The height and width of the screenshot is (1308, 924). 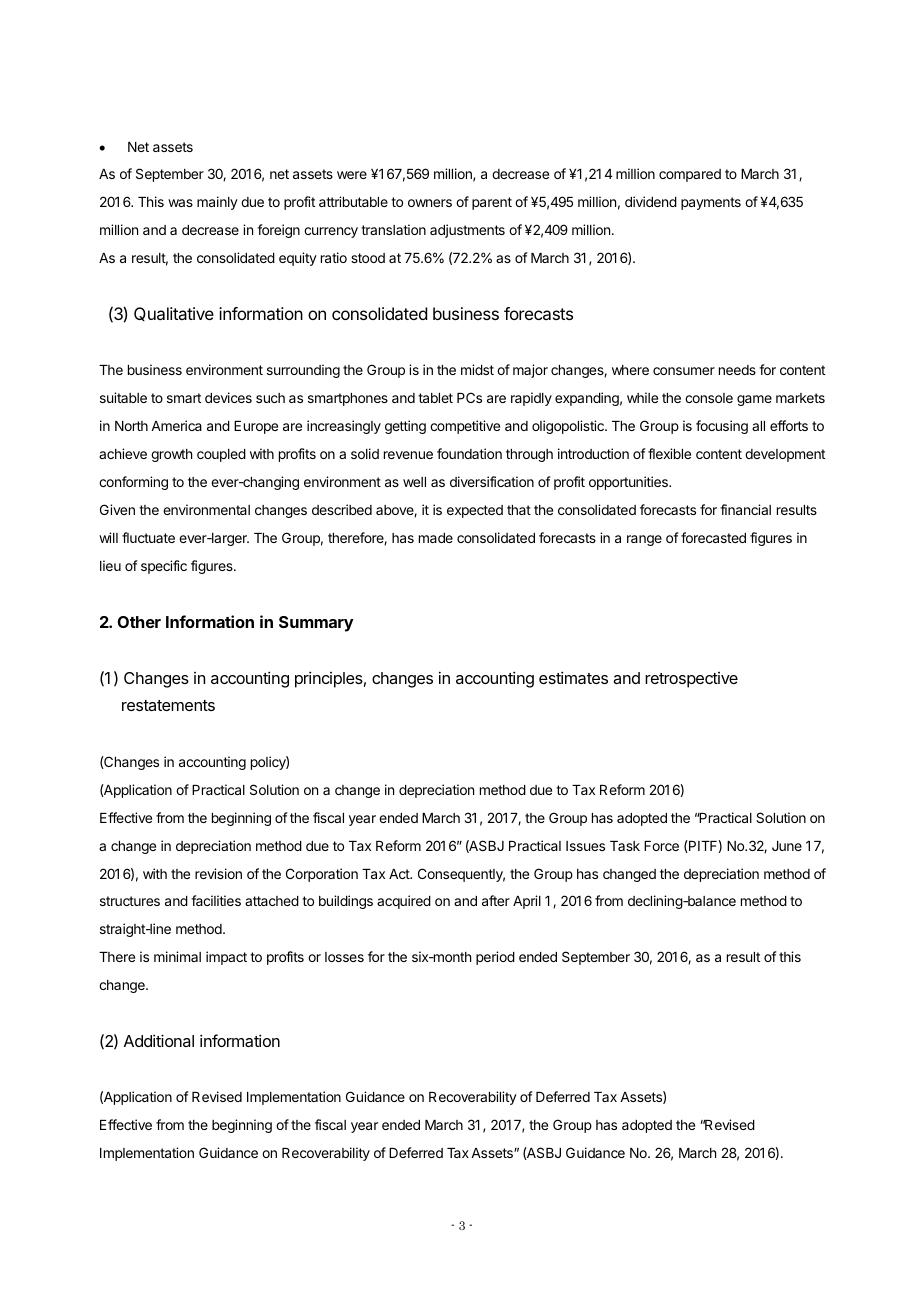 I want to click on forecasted, so click(x=713, y=537).
